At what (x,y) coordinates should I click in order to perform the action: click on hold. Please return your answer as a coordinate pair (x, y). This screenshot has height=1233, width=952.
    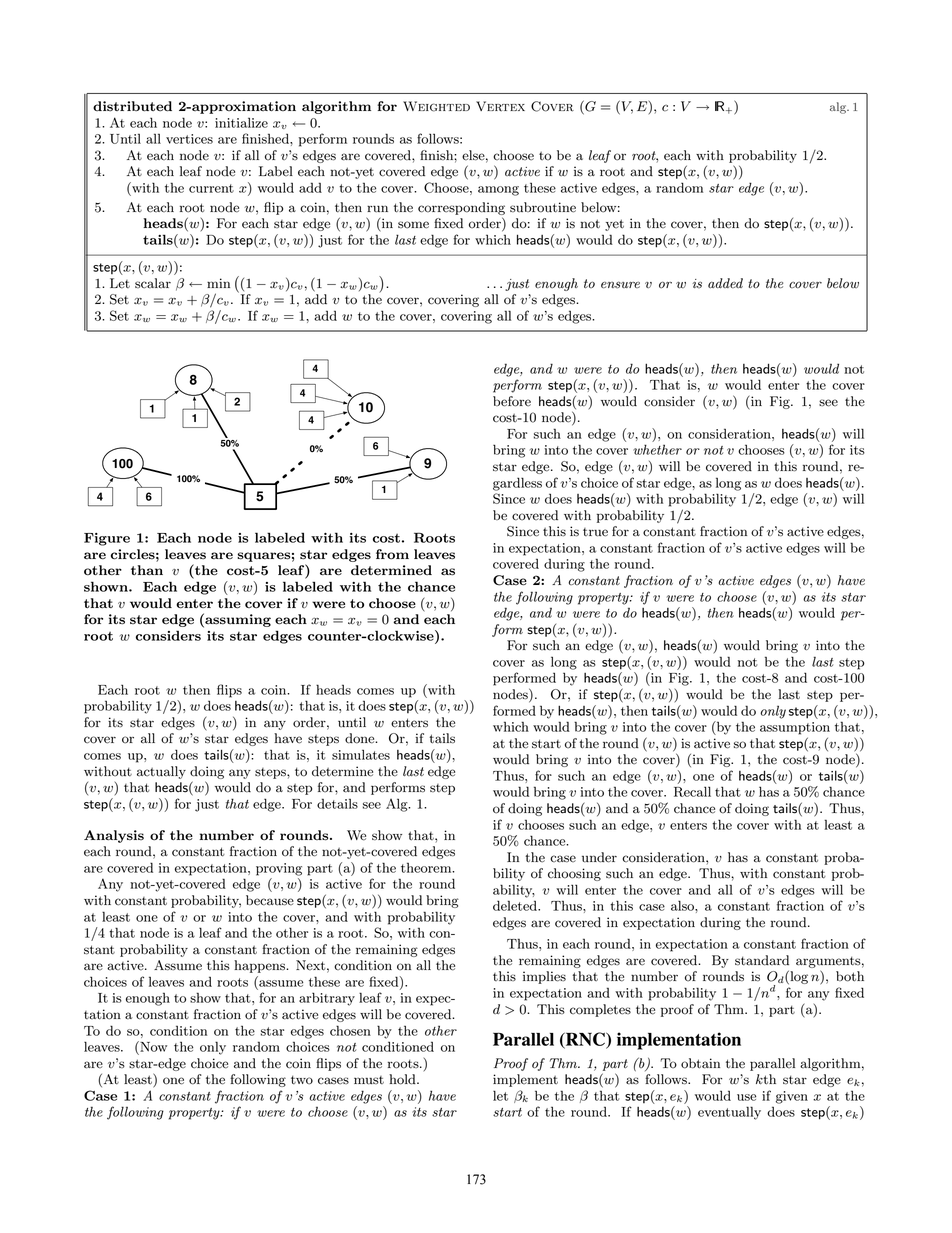
    Looking at the image, I should click on (403, 1079).
